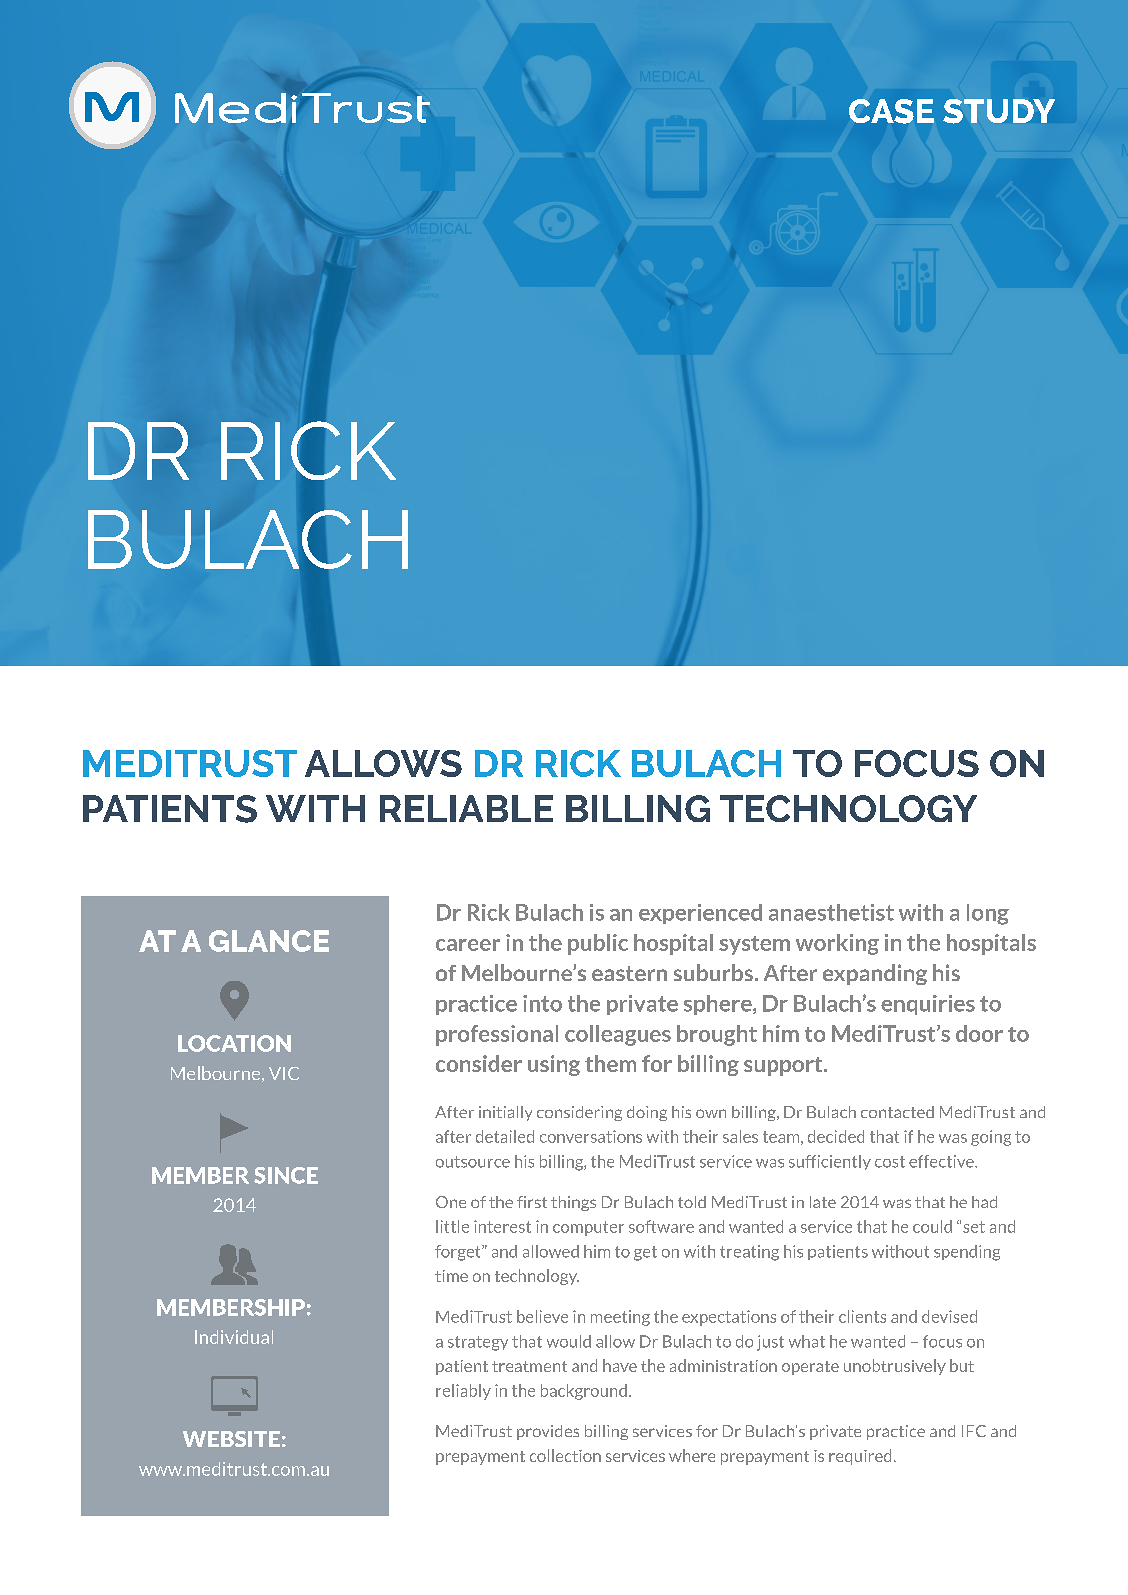 This image has width=1128, height=1595. Describe the element at coordinates (584, 1392) in the image. I see `background` at that location.
